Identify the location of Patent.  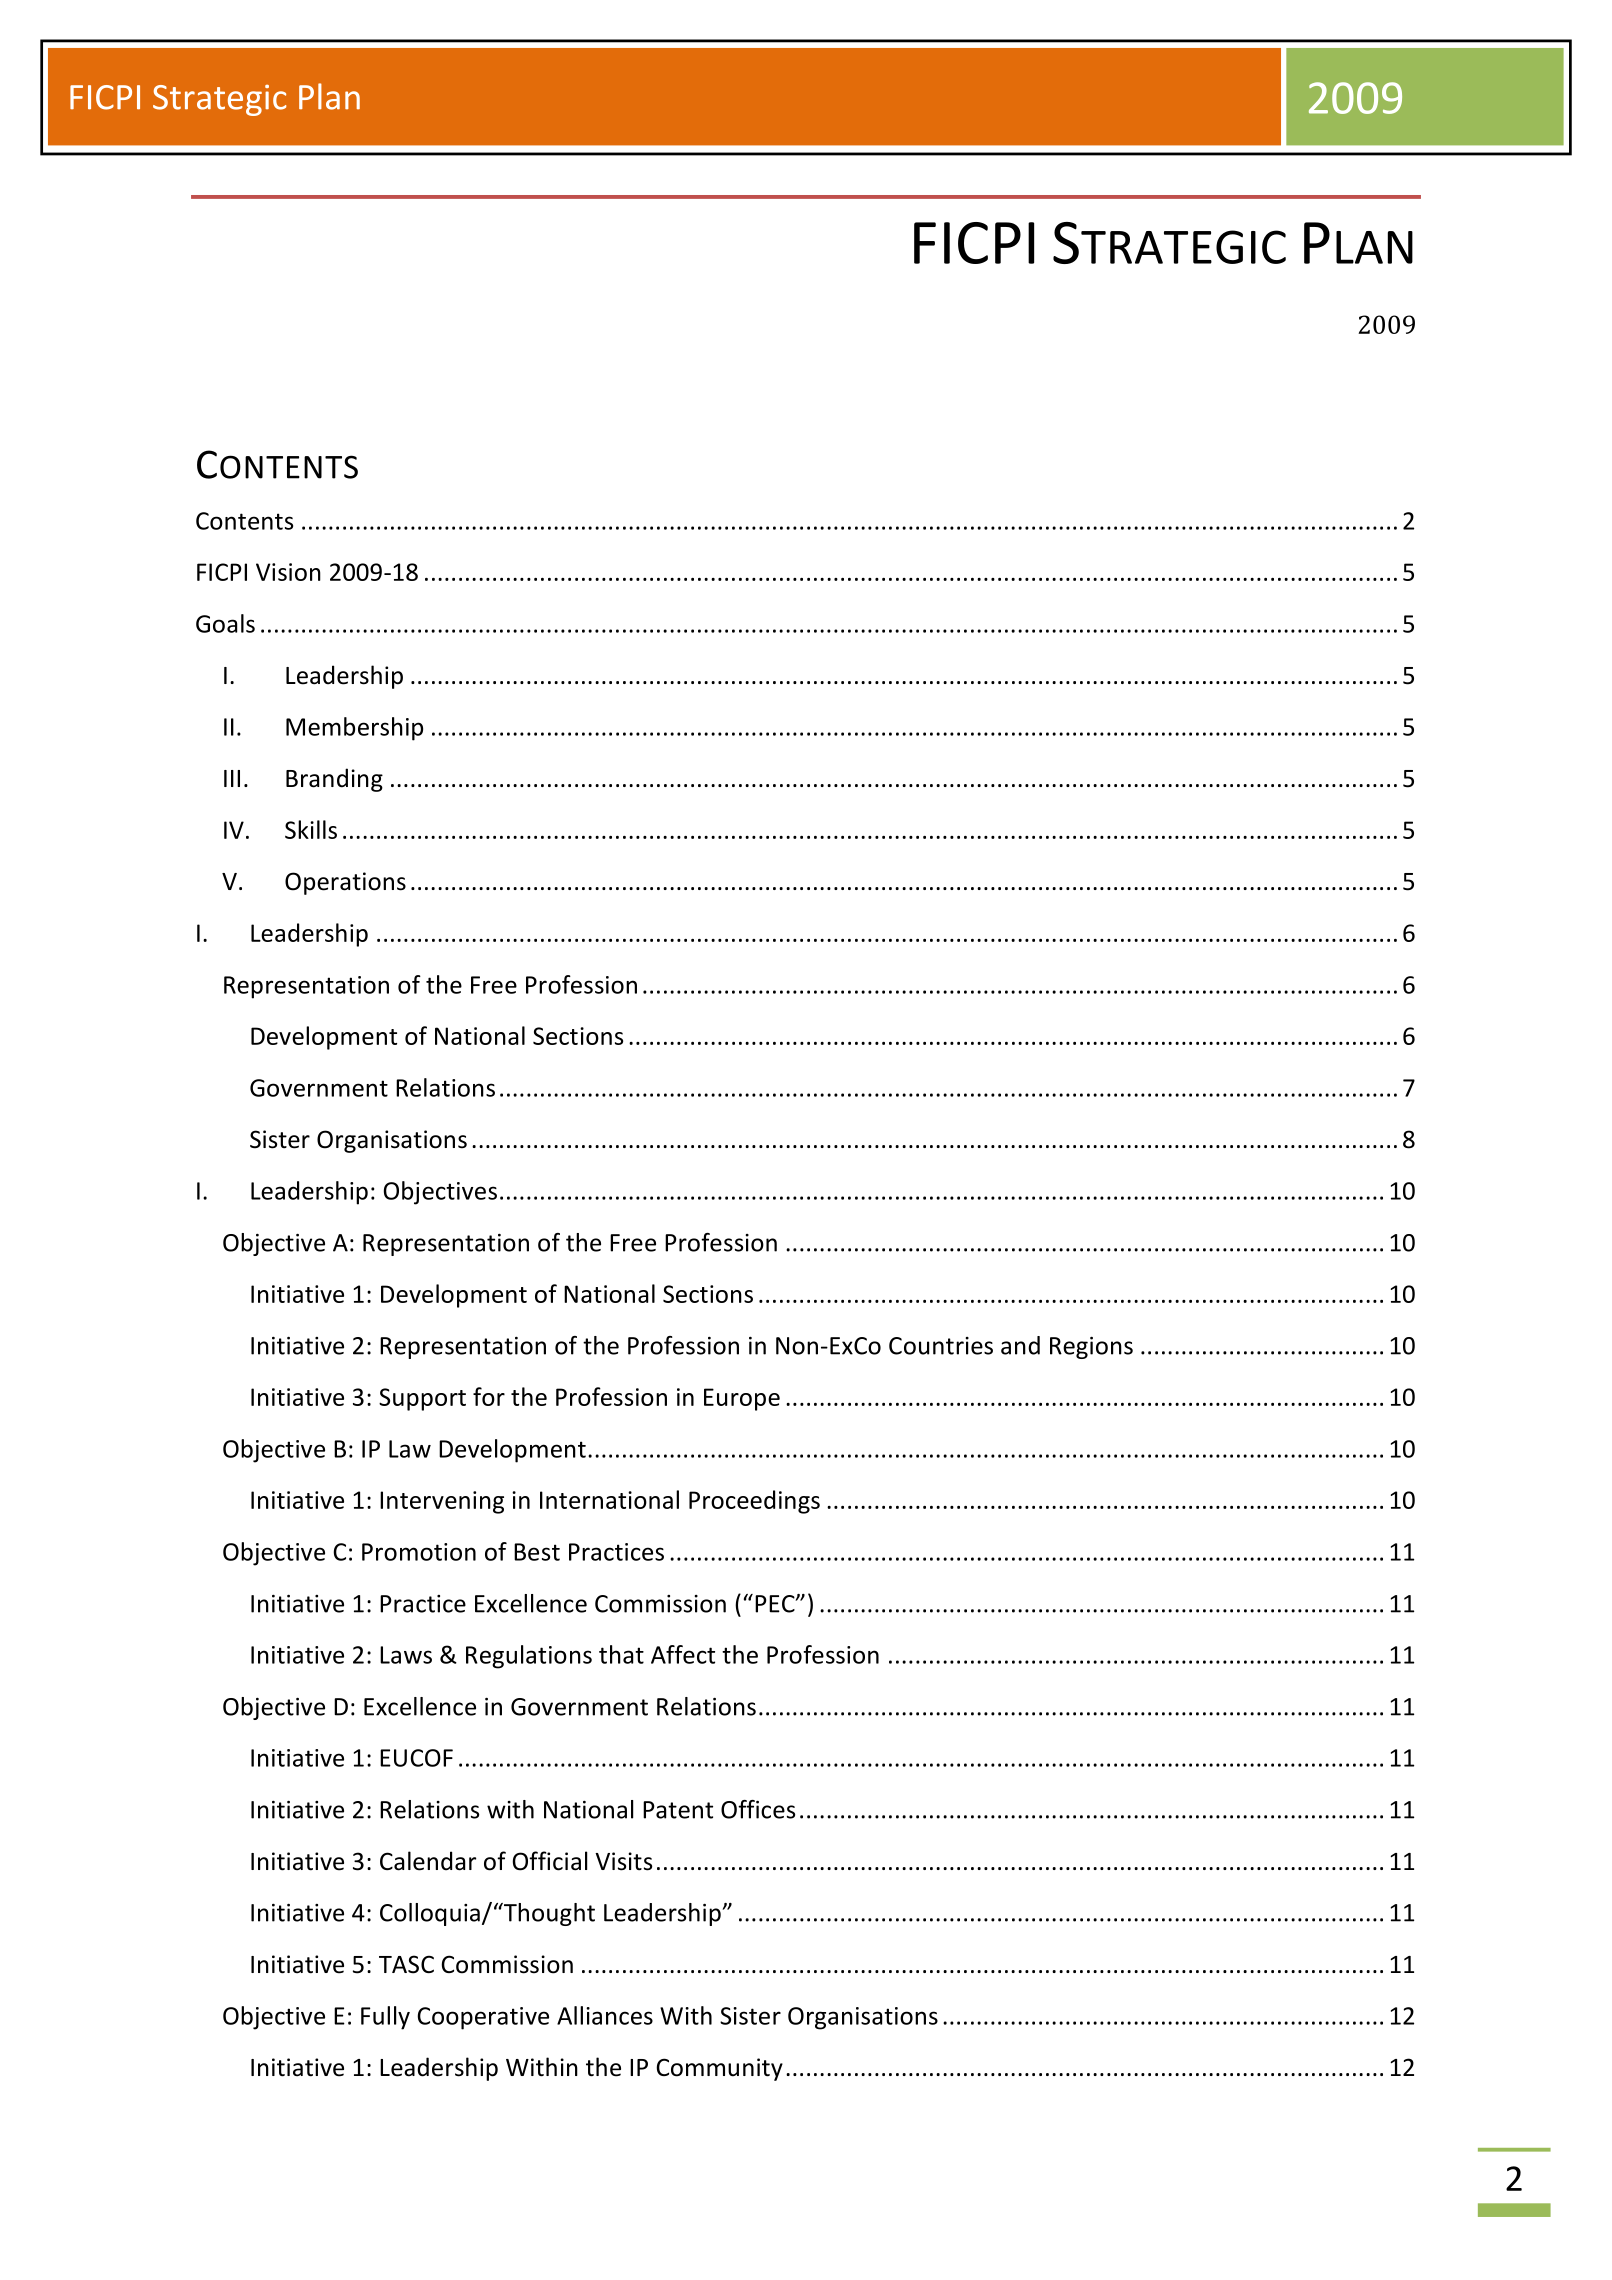
(678, 1810).
